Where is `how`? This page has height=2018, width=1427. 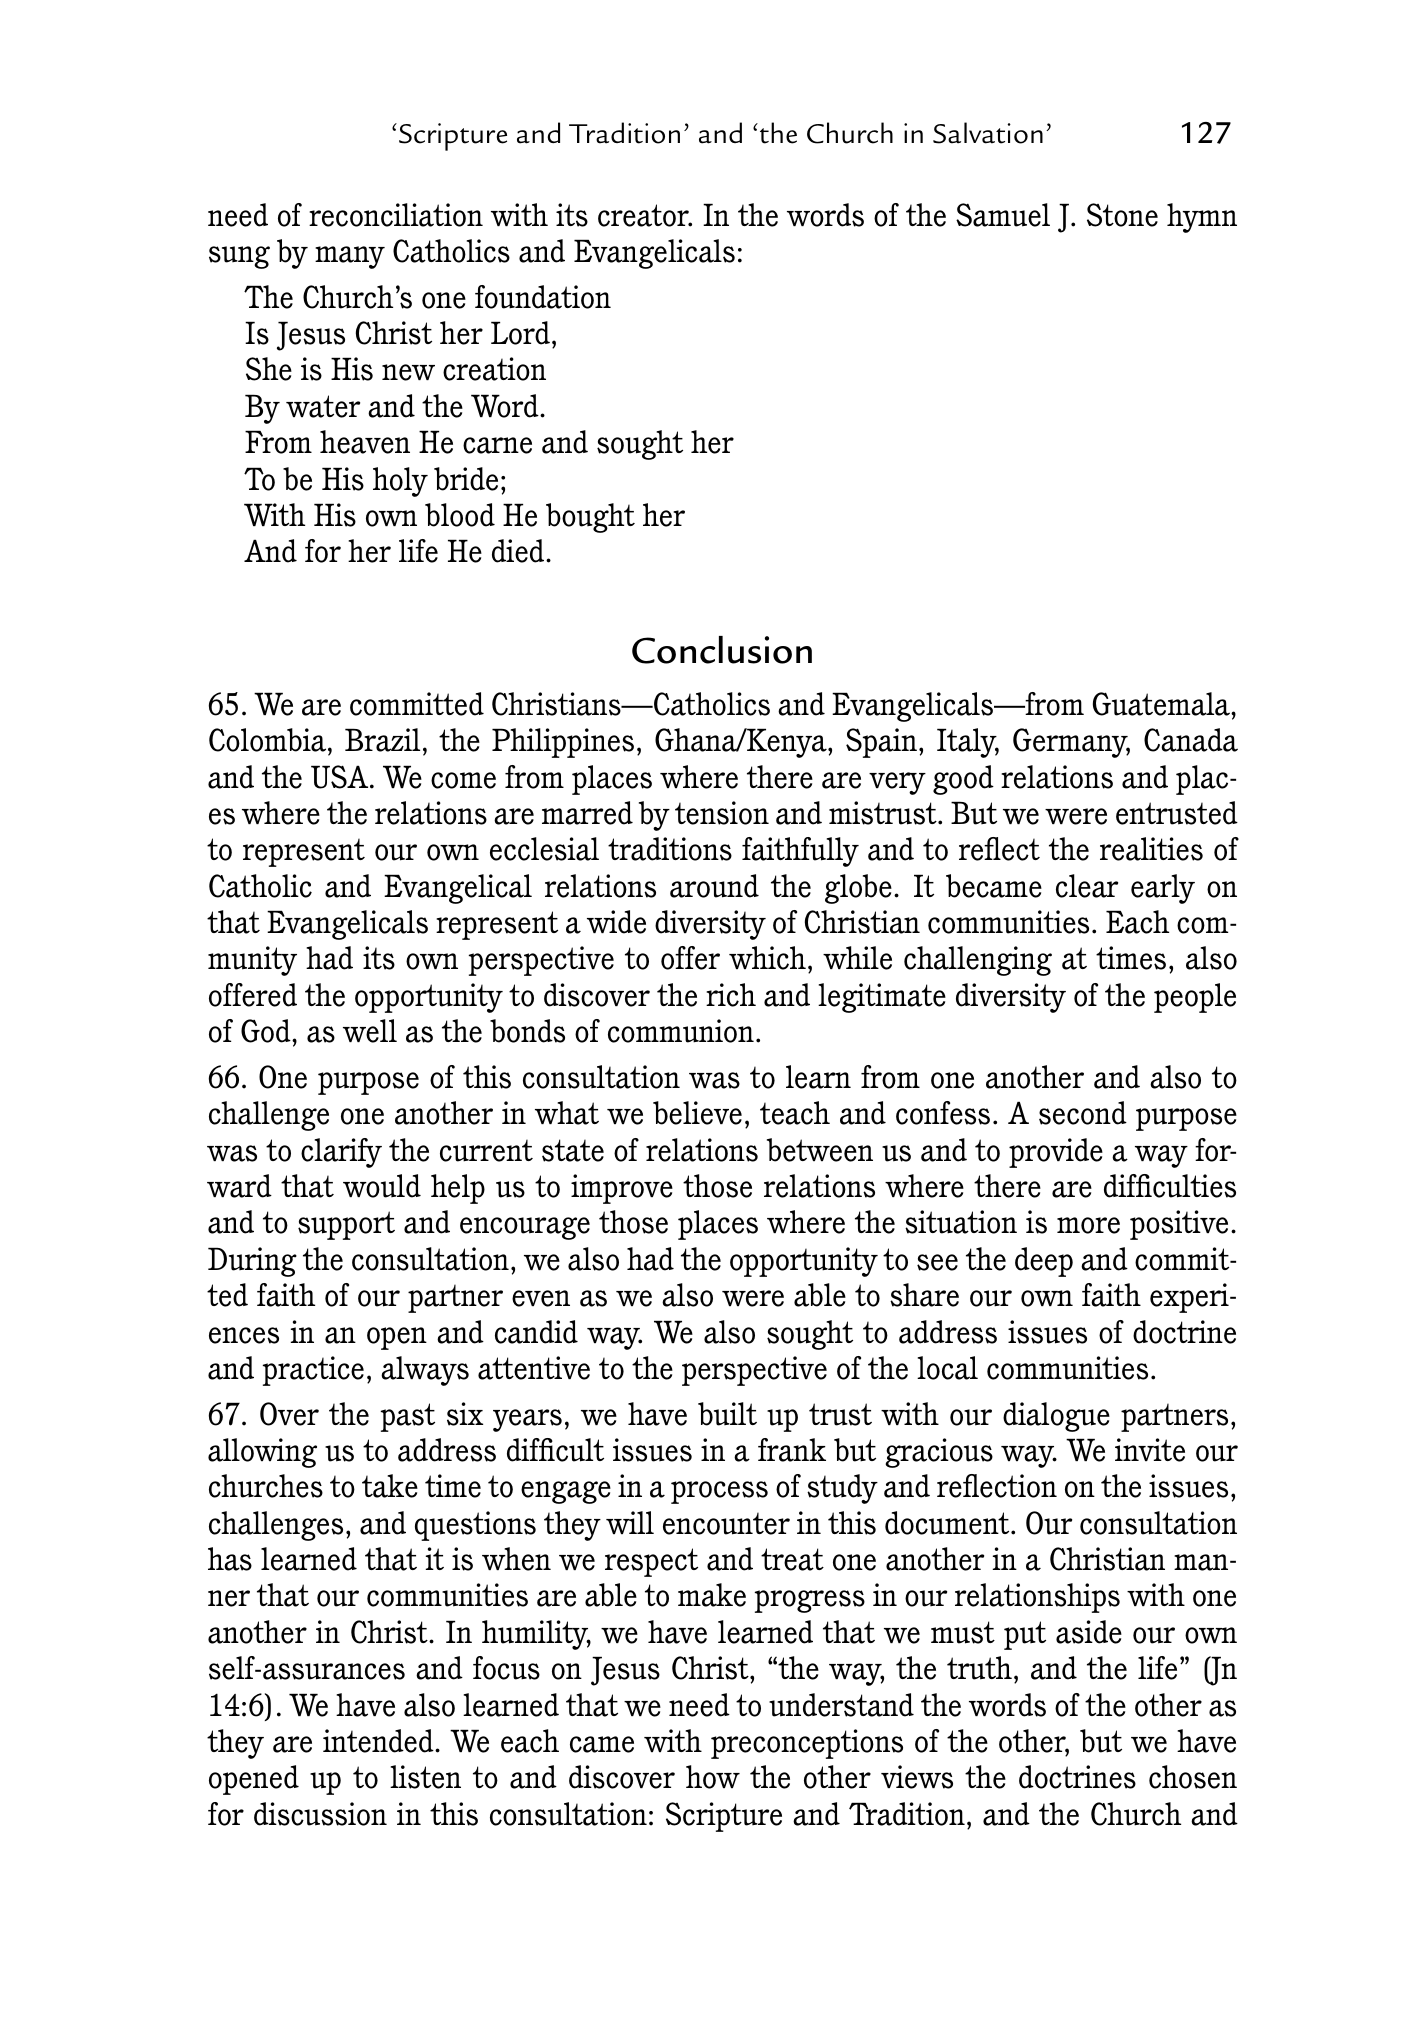
how is located at coordinates (713, 1777).
